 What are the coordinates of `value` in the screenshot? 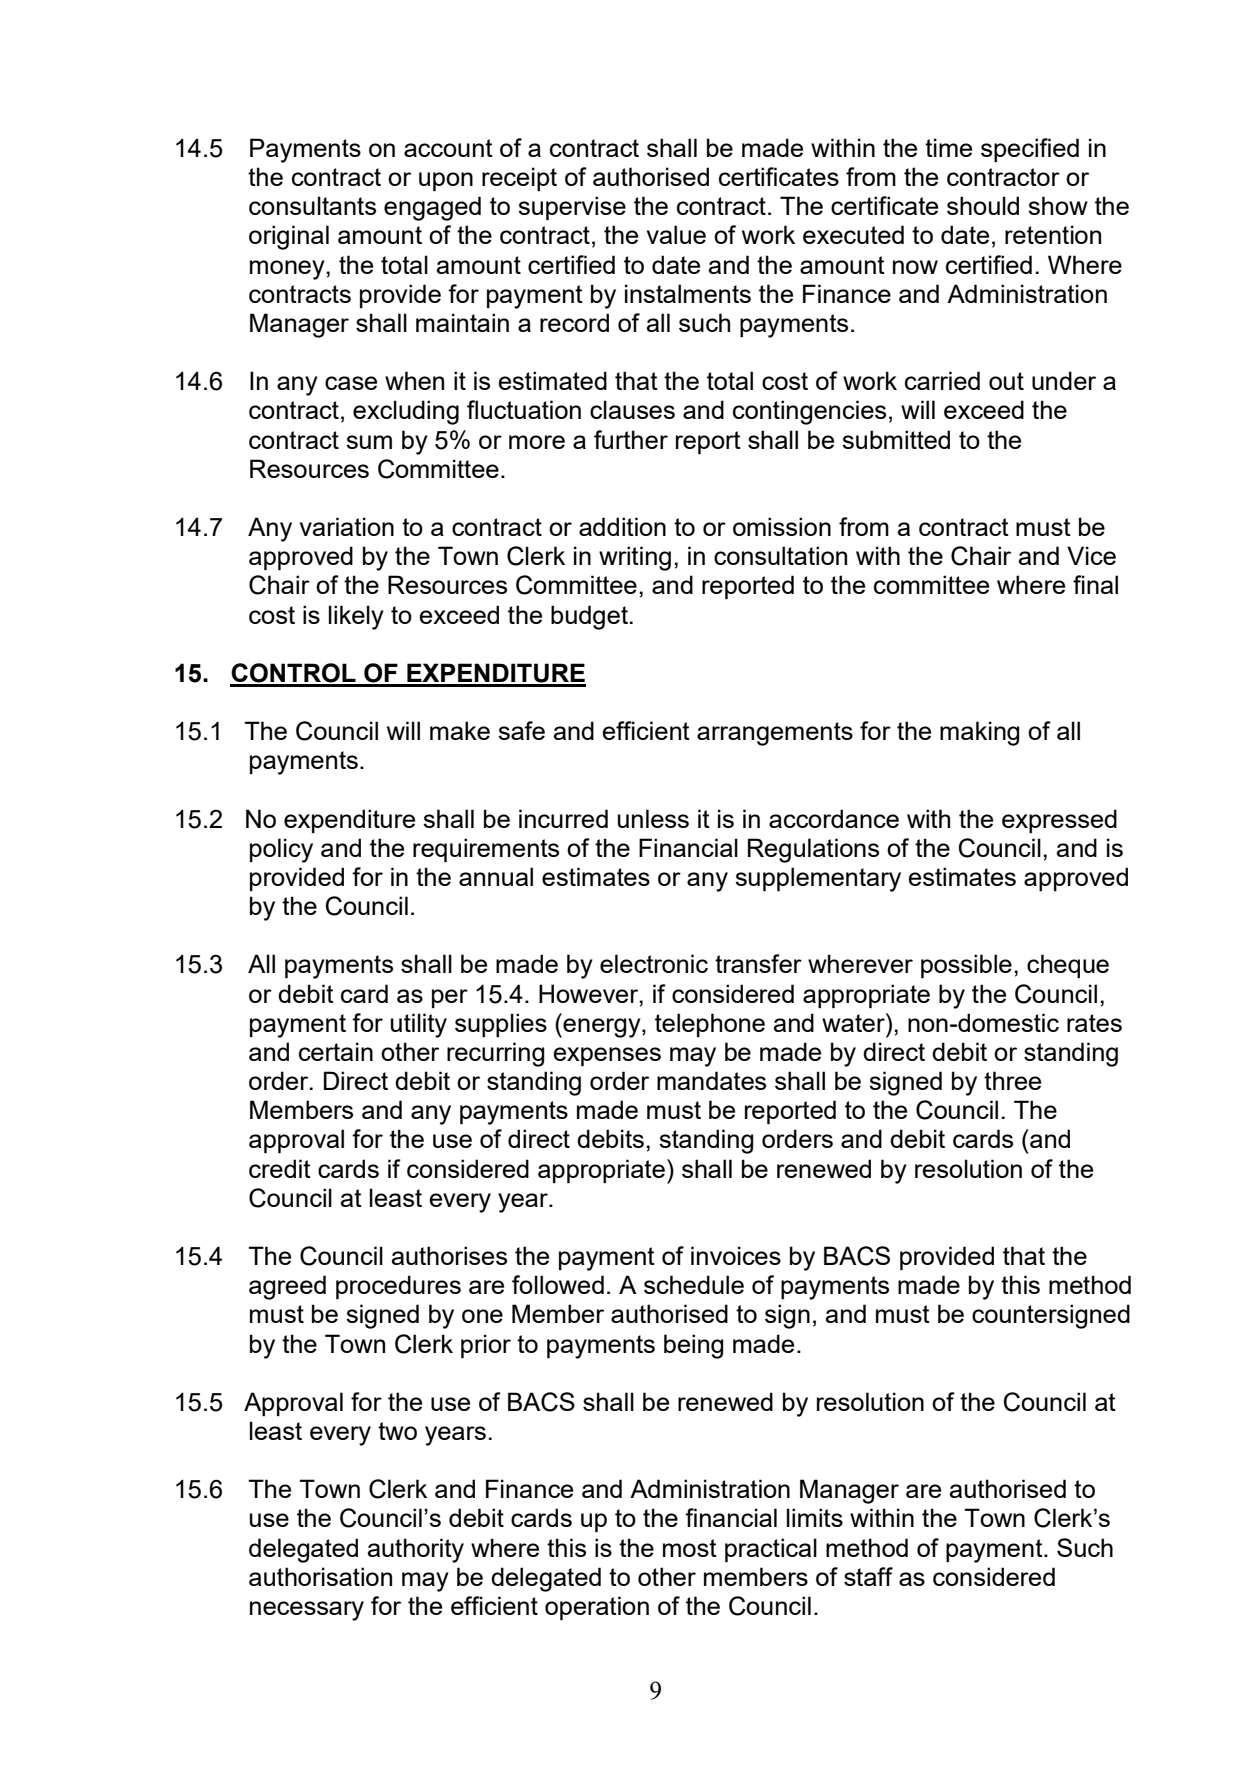 It's located at (676, 234).
